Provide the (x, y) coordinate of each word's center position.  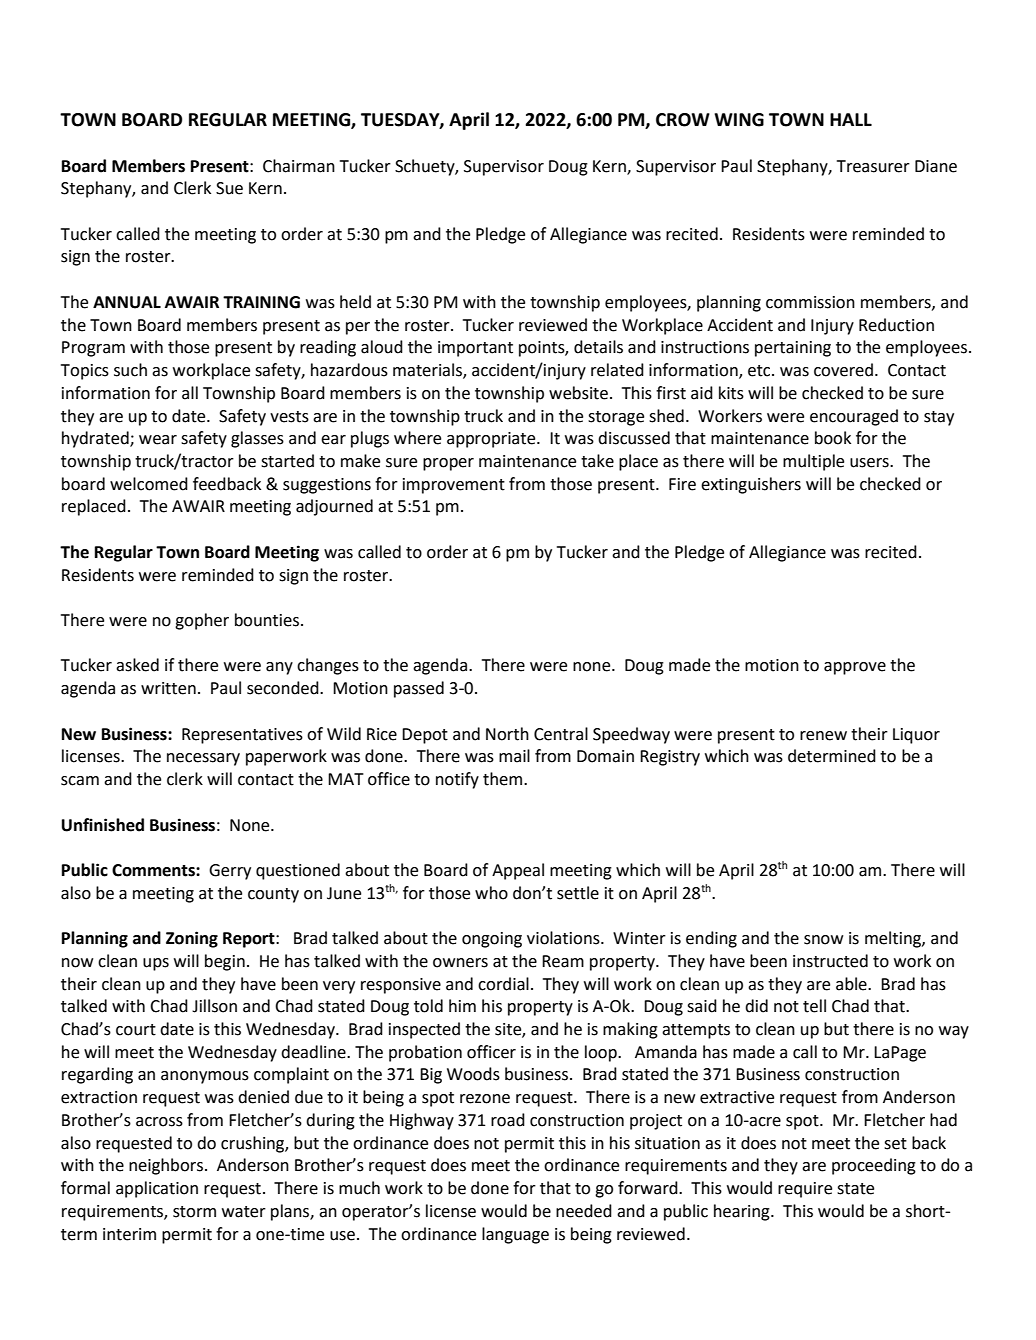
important (475, 349)
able (852, 984)
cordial (503, 984)
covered (845, 370)
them (502, 779)
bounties (267, 620)
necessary (203, 759)
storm (194, 1212)
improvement (454, 486)
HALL (851, 119)
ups (156, 964)
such (130, 370)
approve (855, 668)
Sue (229, 188)
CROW (683, 120)
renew (823, 736)
